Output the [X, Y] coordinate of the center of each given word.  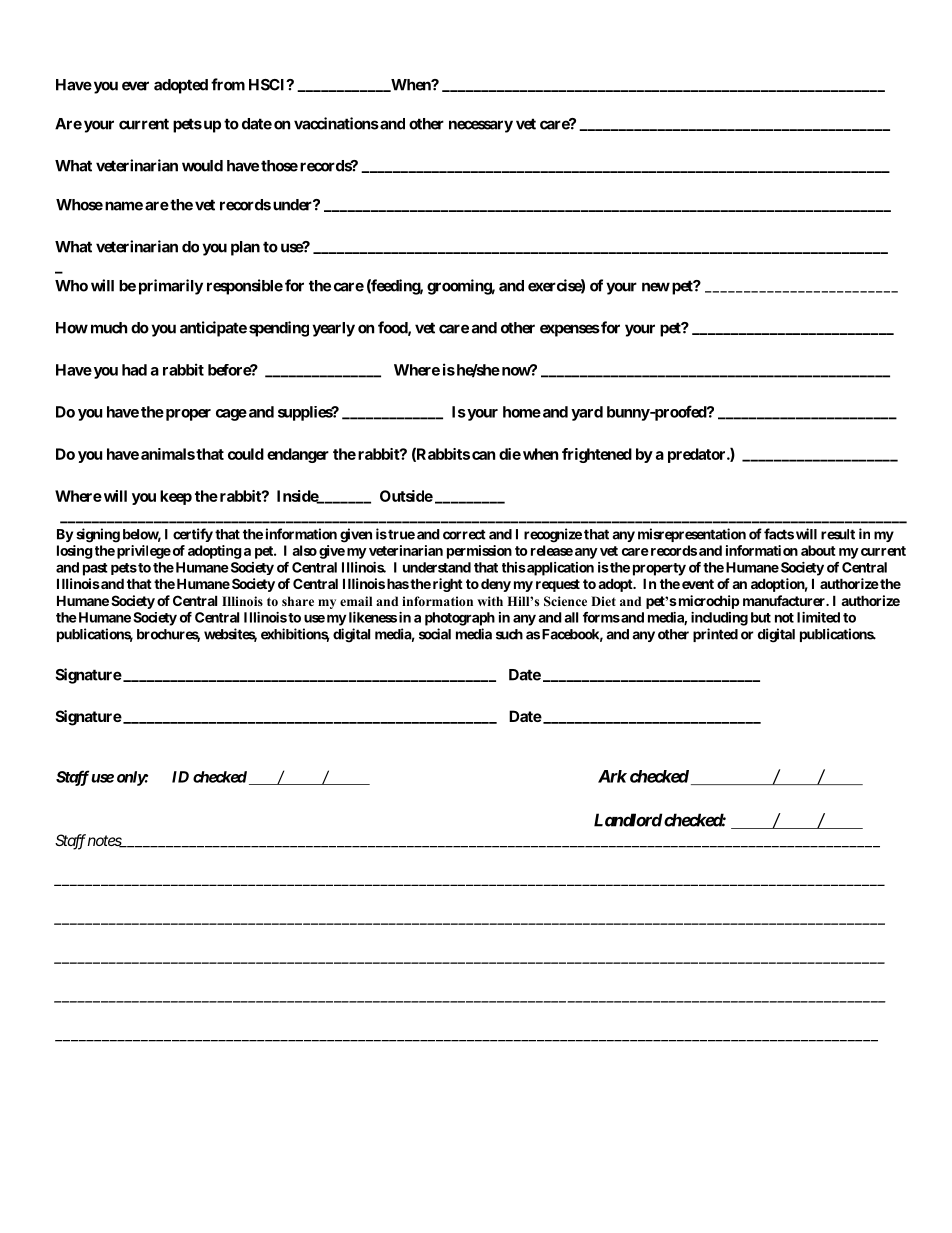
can [483, 455]
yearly [333, 329]
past [95, 569]
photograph [460, 619]
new [656, 287]
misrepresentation [692, 535]
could [246, 454]
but [761, 617]
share [298, 601]
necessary [481, 126]
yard [587, 413]
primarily [171, 287]
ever [135, 86]
